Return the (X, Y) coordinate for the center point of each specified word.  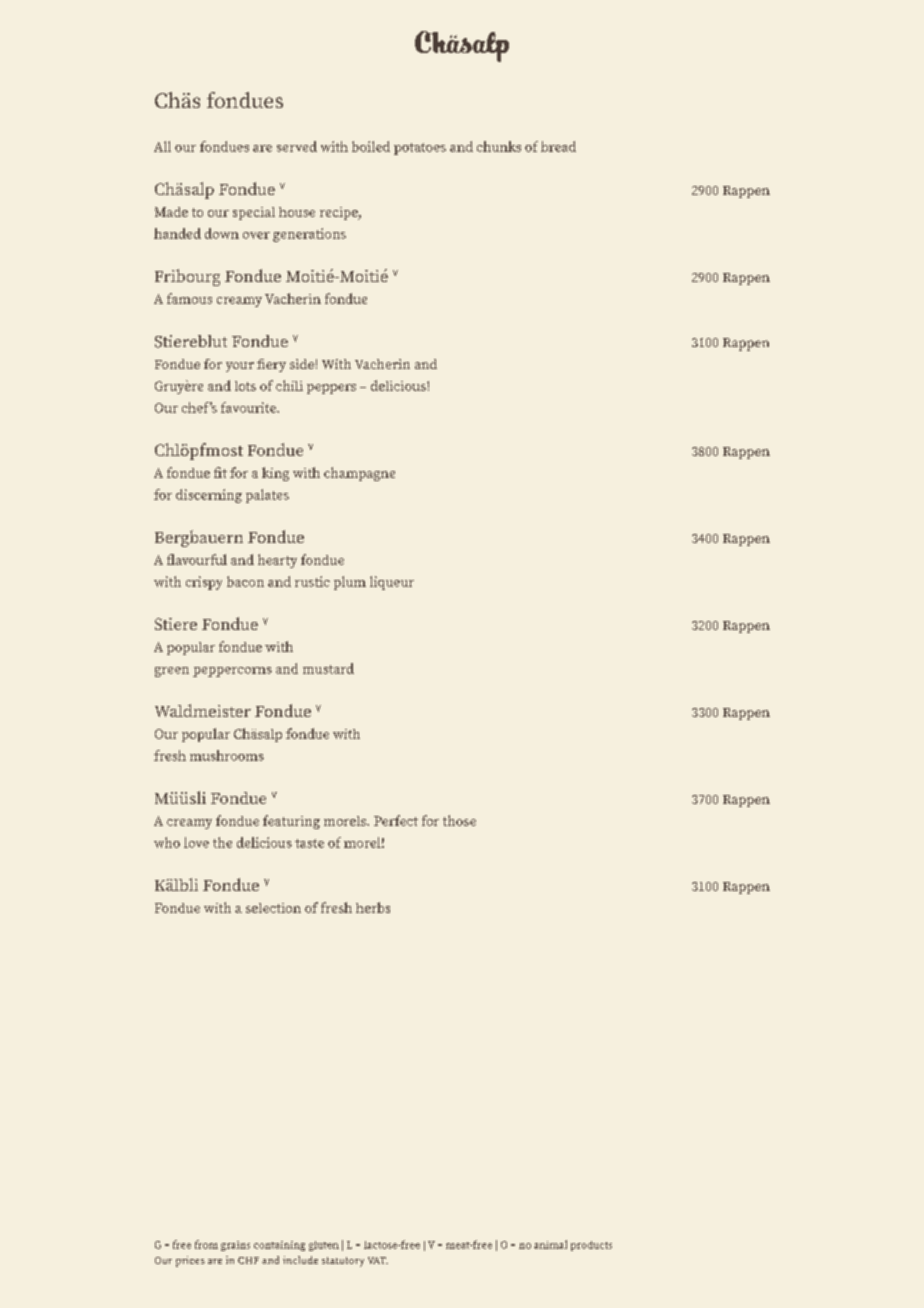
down (222, 233)
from (206, 1244)
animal (550, 1244)
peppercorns (232, 672)
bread (558, 146)
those (459, 820)
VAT (378, 1260)
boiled (371, 146)
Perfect (396, 820)
